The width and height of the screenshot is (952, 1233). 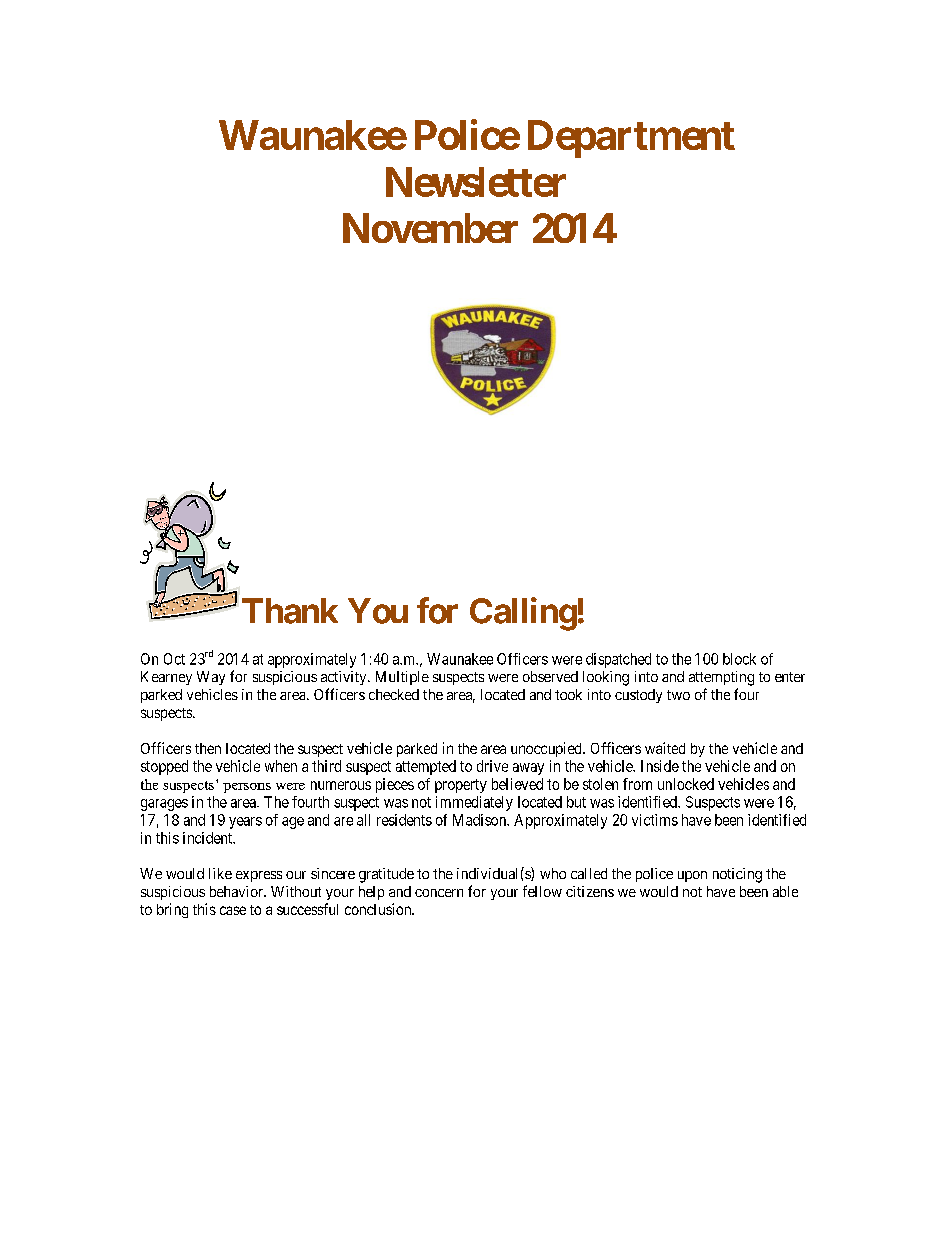 I want to click on behavior, so click(x=237, y=891).
